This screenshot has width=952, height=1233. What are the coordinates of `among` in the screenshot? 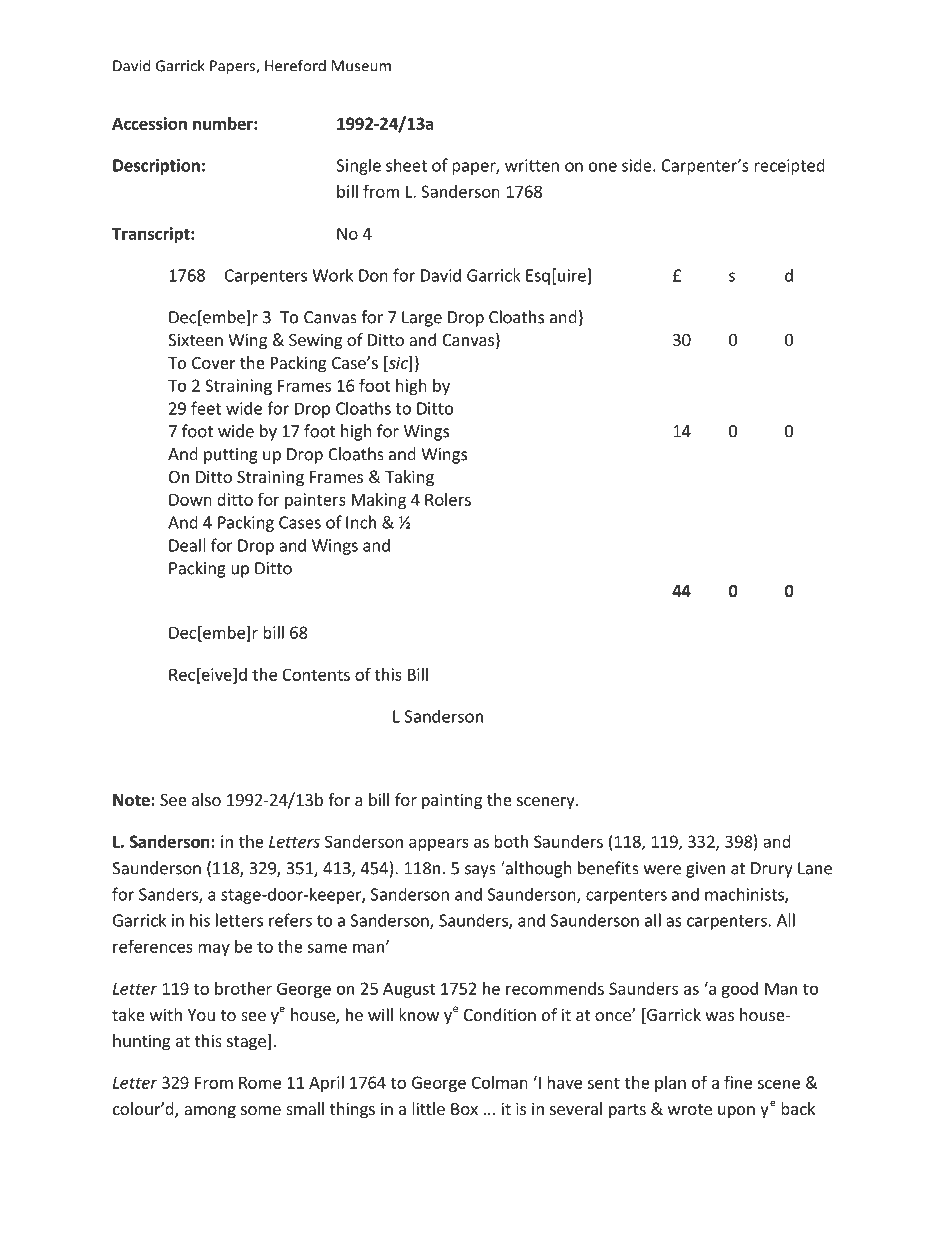 It's located at (210, 1112).
